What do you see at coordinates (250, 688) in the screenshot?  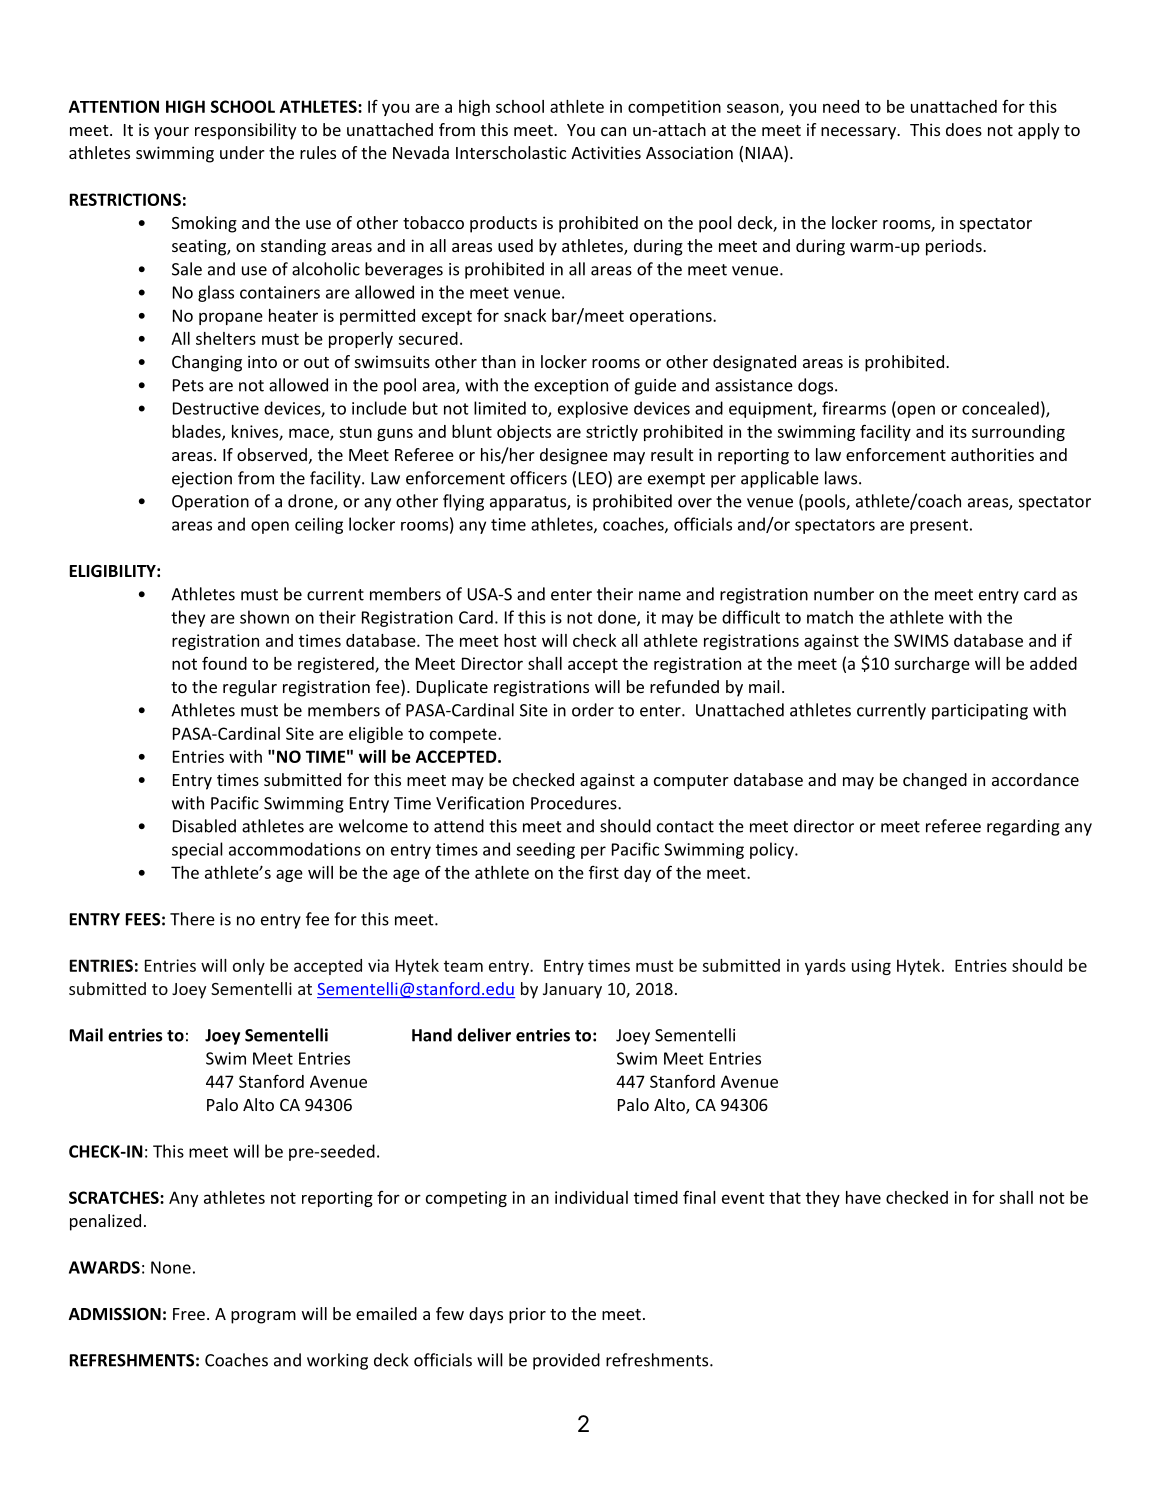 I see `regular` at bounding box center [250, 688].
